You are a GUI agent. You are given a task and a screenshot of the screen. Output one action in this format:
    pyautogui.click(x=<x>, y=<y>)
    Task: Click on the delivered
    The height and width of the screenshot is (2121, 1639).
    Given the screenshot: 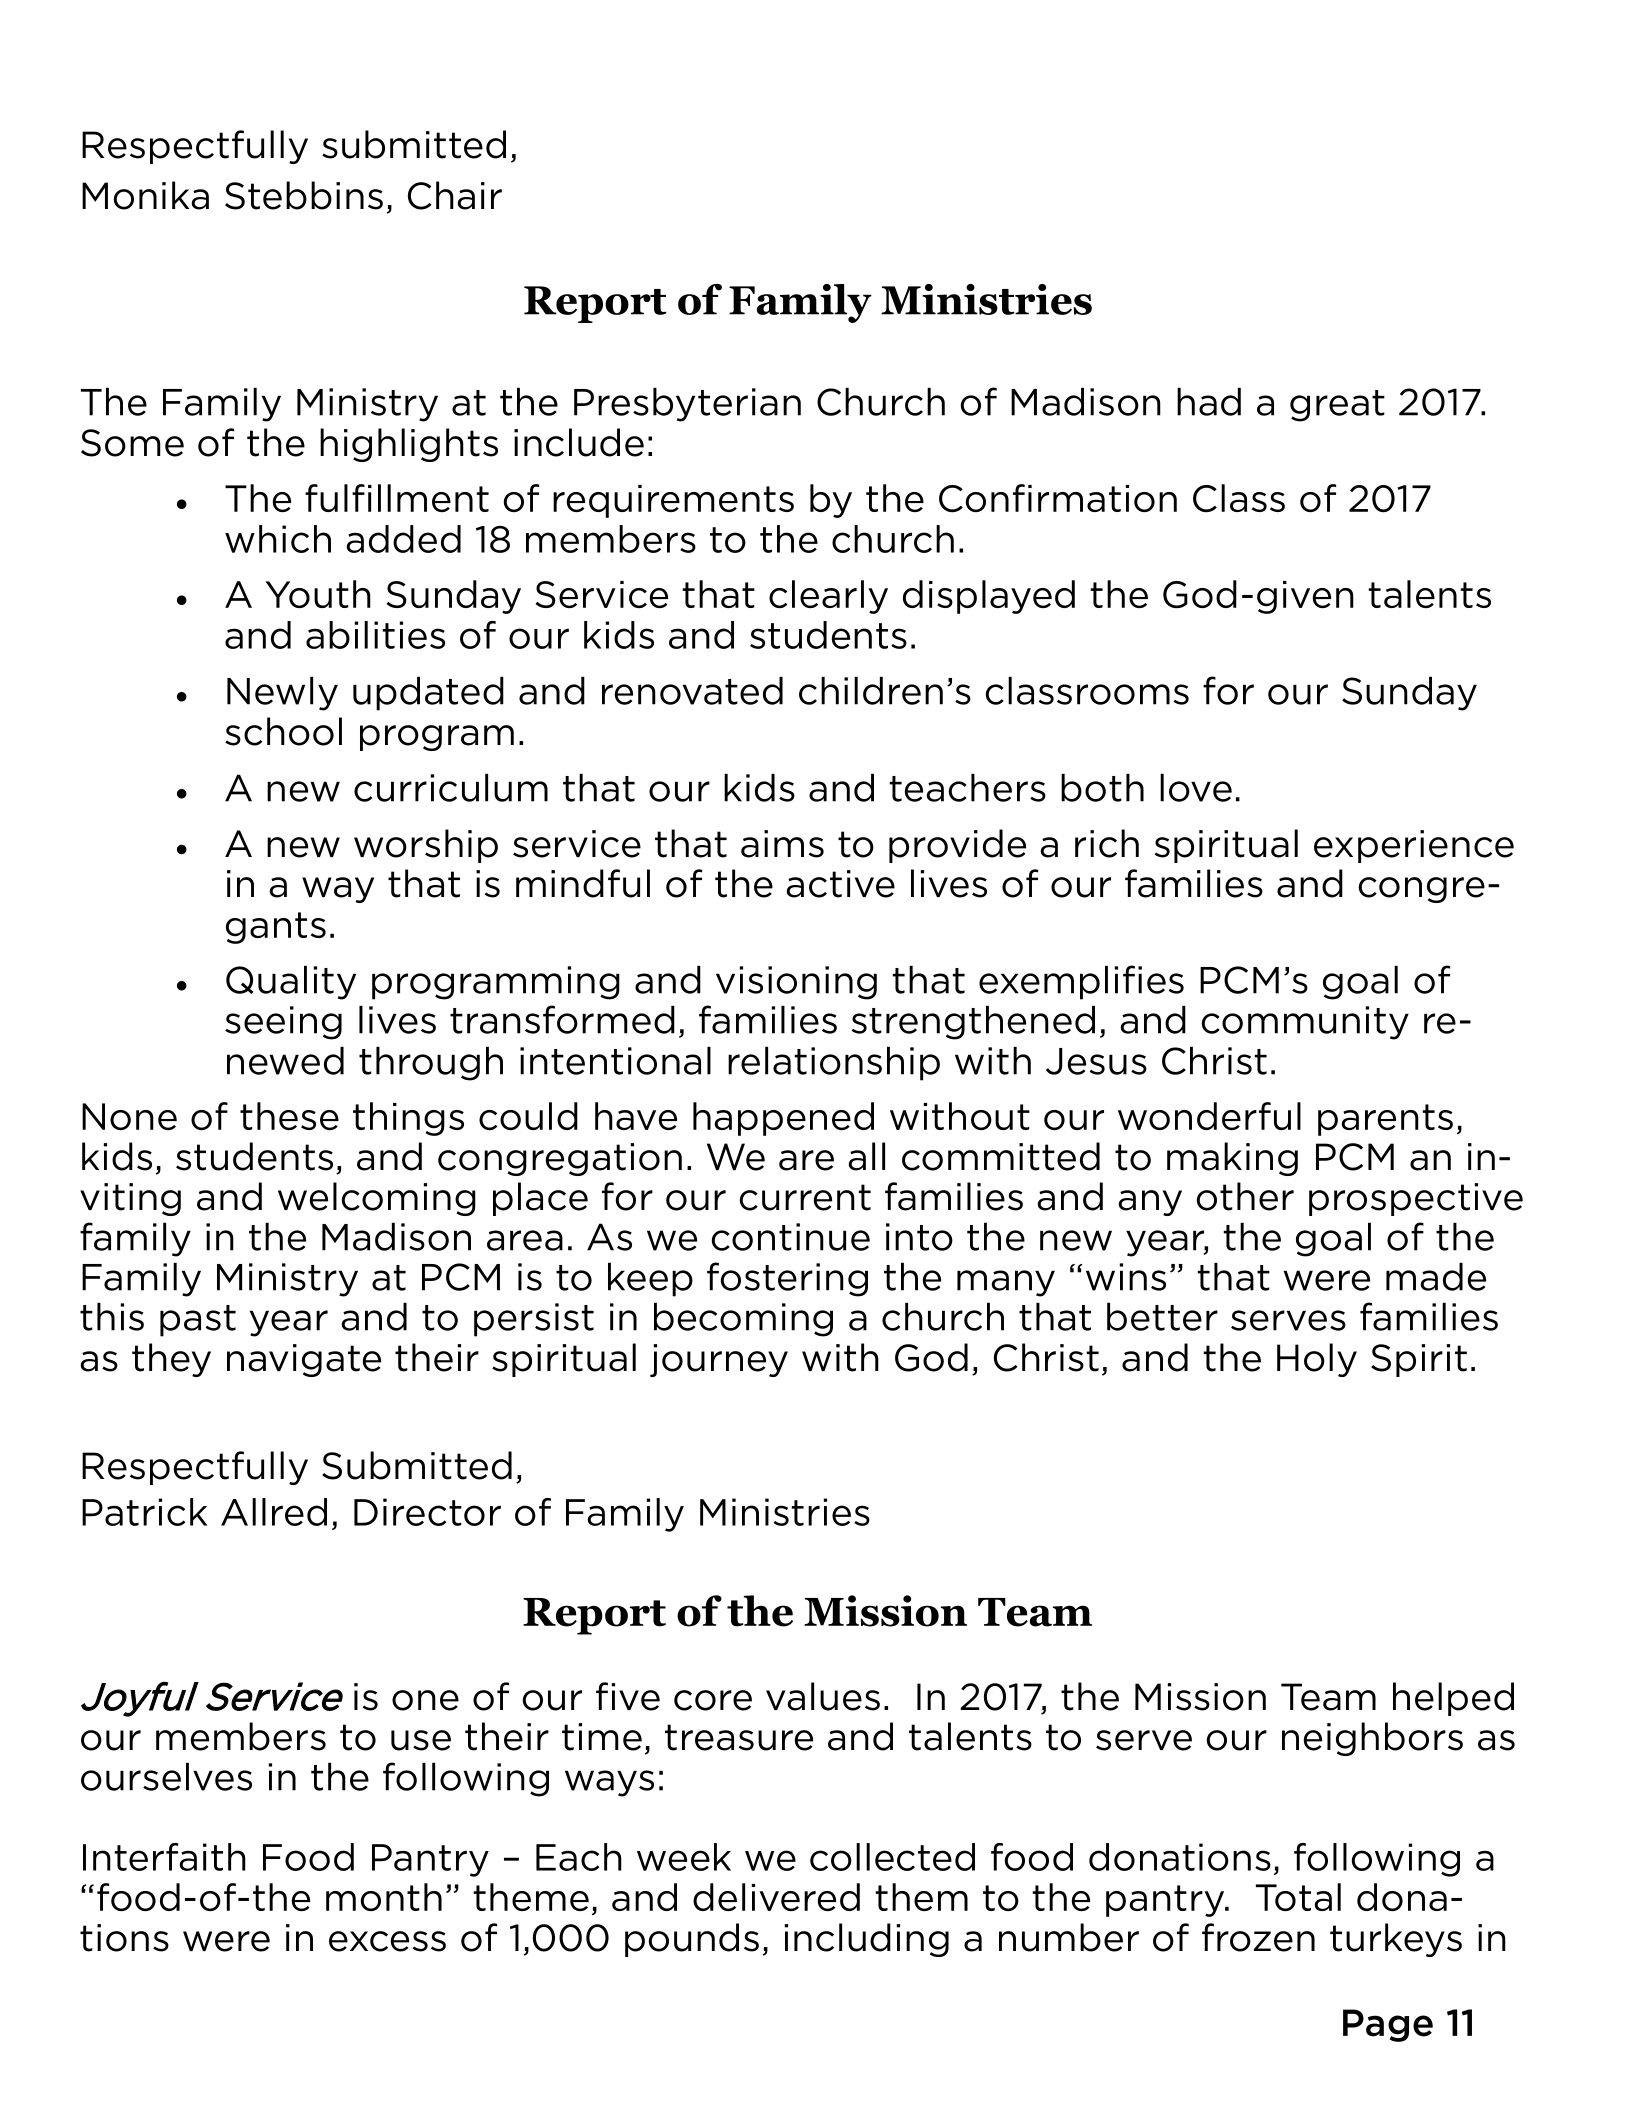 What is the action you would take?
    pyautogui.click(x=776, y=1897)
